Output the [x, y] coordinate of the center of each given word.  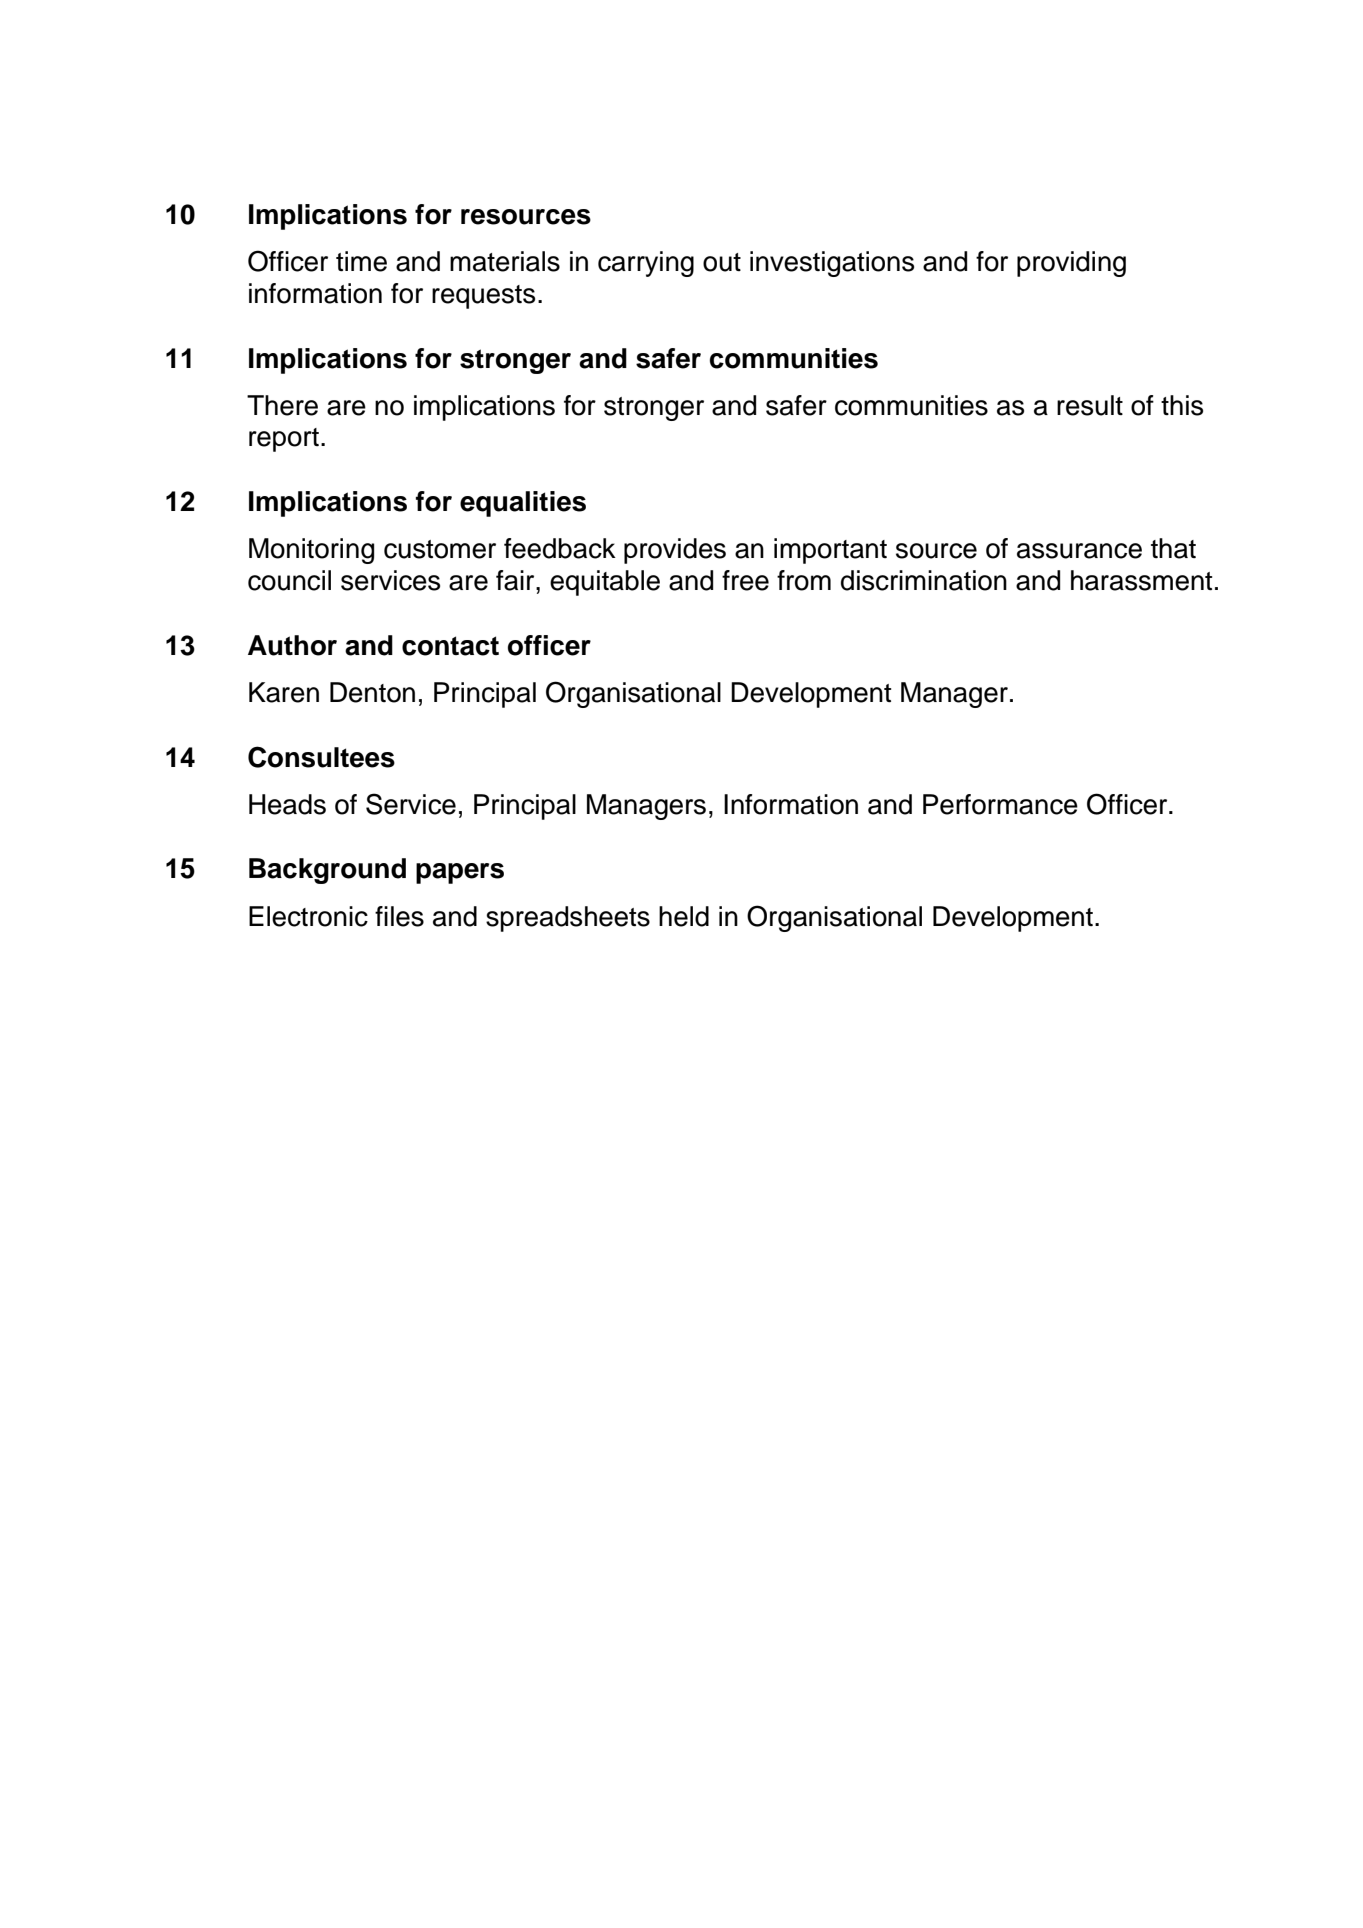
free [745, 580]
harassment [1141, 580]
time [361, 261]
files [399, 916]
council [289, 580]
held [684, 916]
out [722, 262]
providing [1071, 264]
